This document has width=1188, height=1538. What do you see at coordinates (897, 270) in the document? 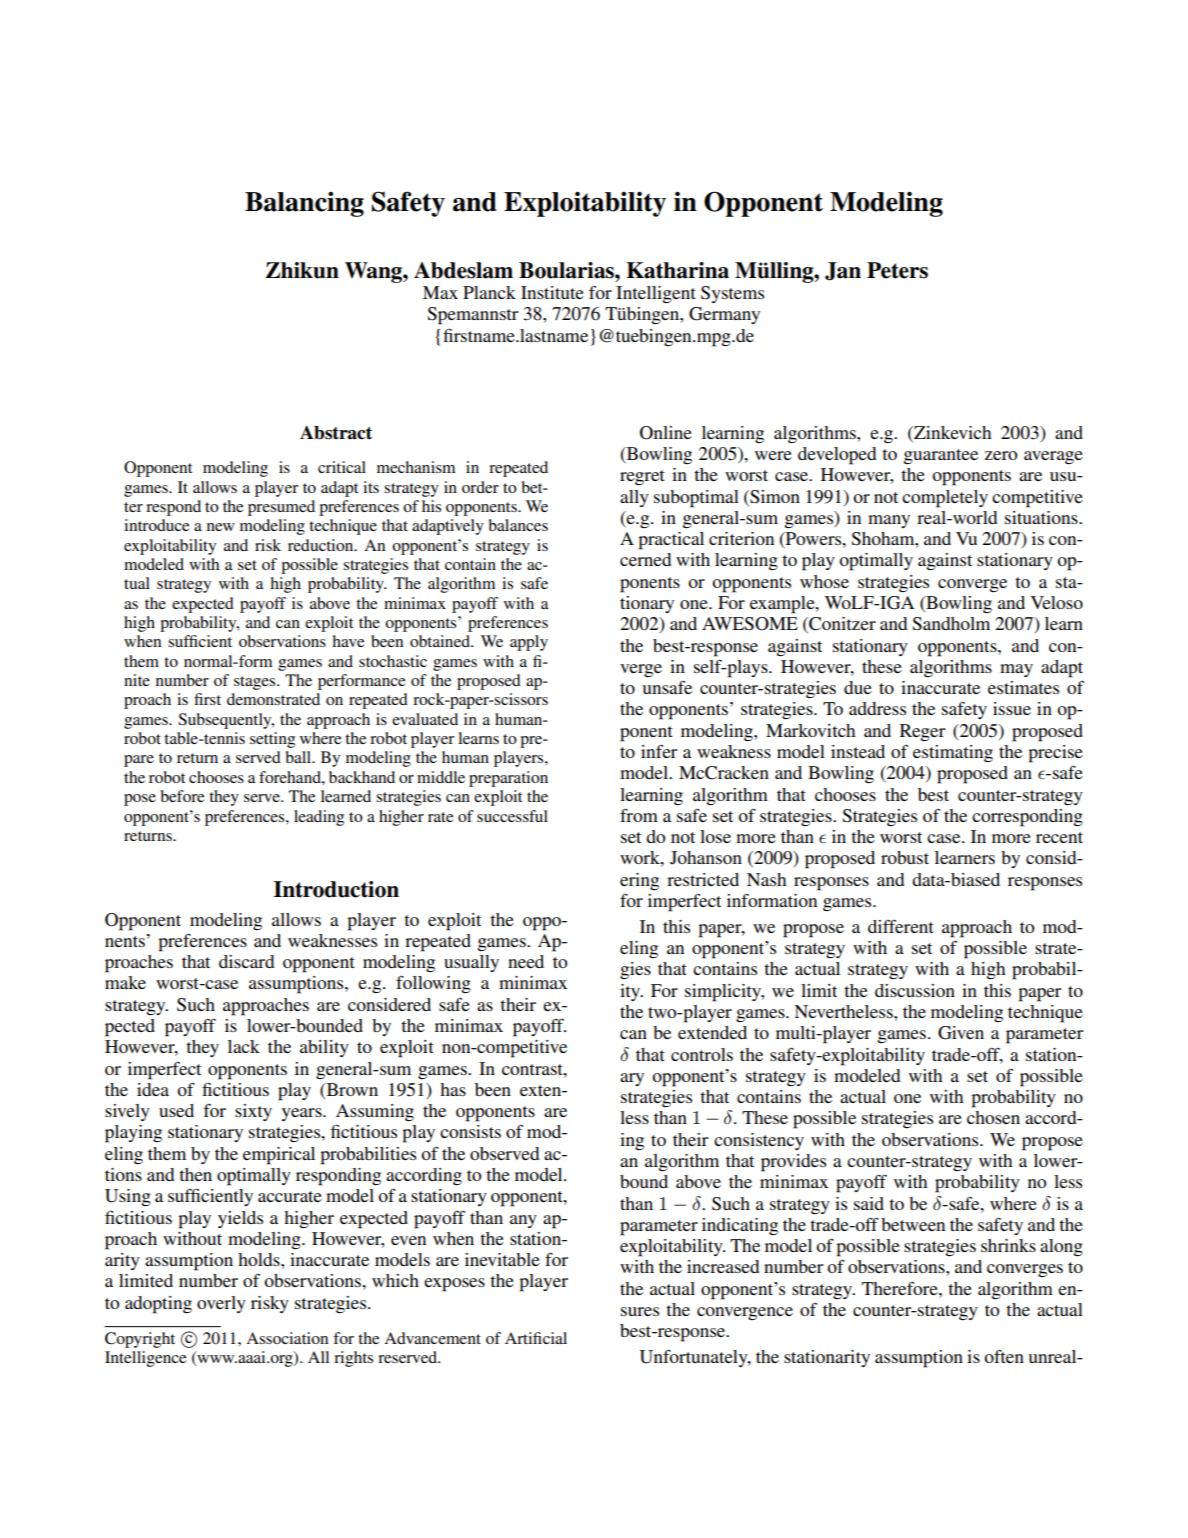
I see `Peters` at bounding box center [897, 270].
